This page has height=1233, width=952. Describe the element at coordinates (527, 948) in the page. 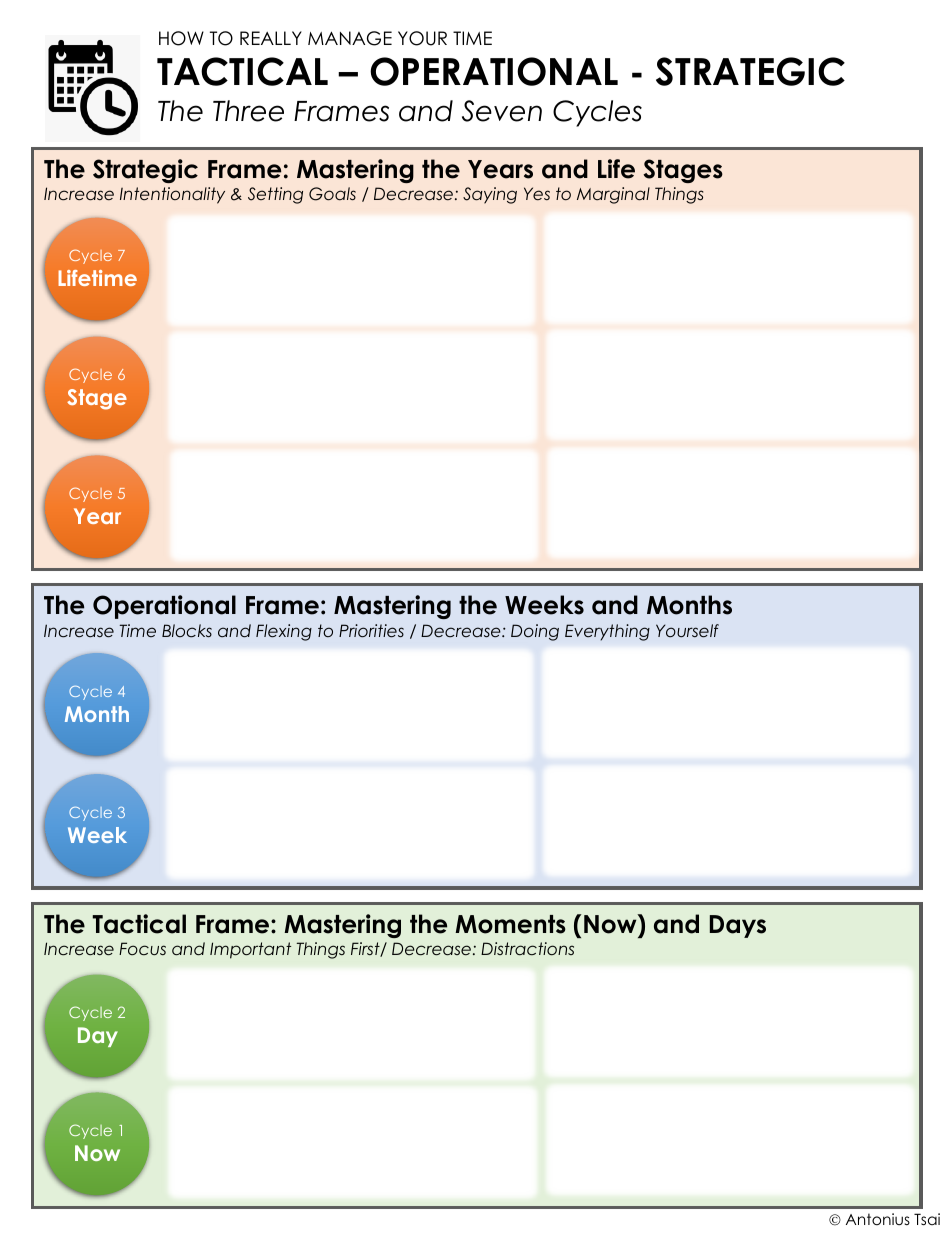

I see `Distractions` at that location.
